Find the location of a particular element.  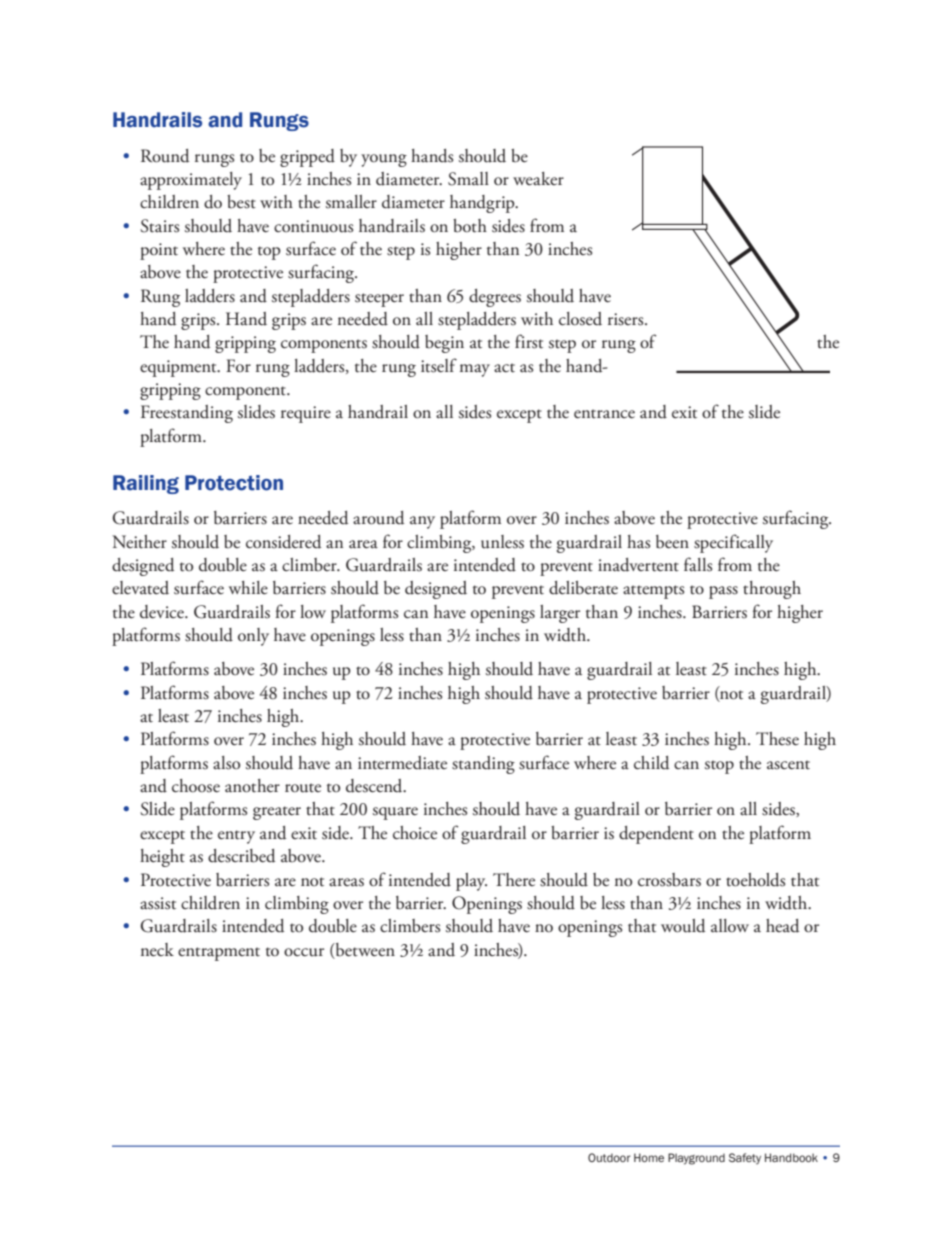

weaker is located at coordinates (538, 179).
